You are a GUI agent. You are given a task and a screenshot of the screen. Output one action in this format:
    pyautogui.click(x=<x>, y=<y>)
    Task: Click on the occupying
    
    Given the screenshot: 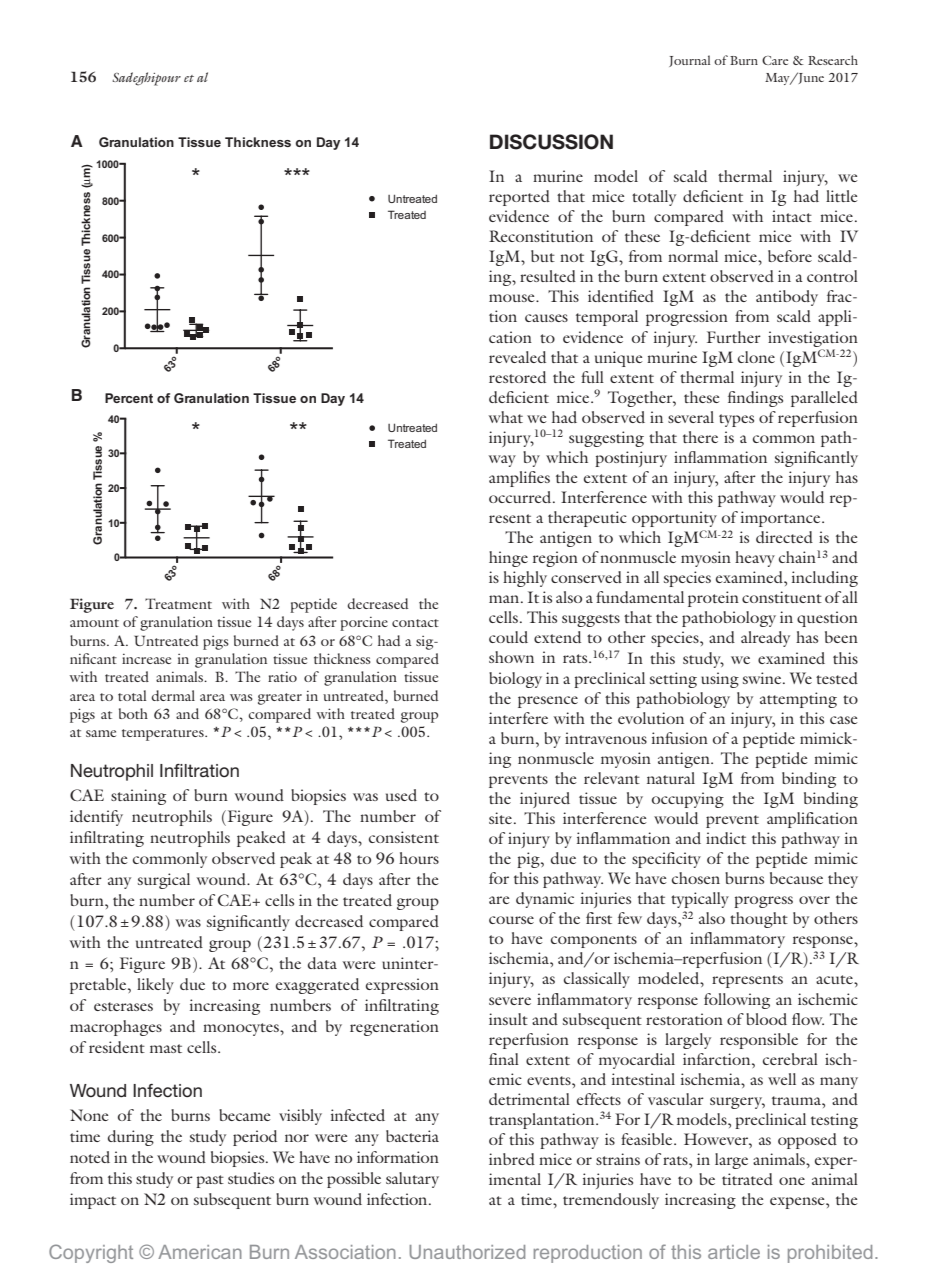 What is the action you would take?
    pyautogui.click(x=688, y=800)
